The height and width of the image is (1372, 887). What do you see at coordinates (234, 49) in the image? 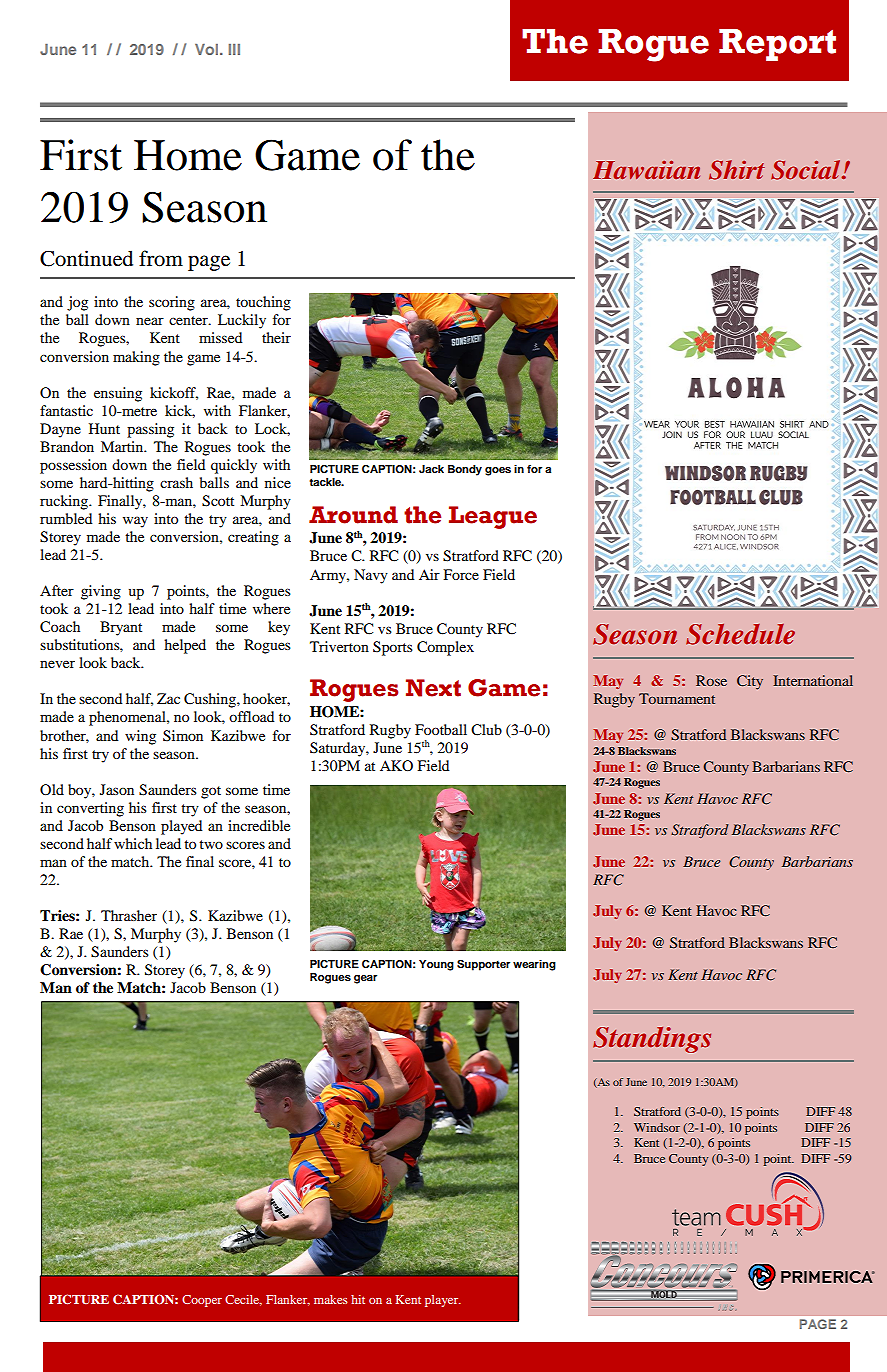
I see `III` at bounding box center [234, 49].
